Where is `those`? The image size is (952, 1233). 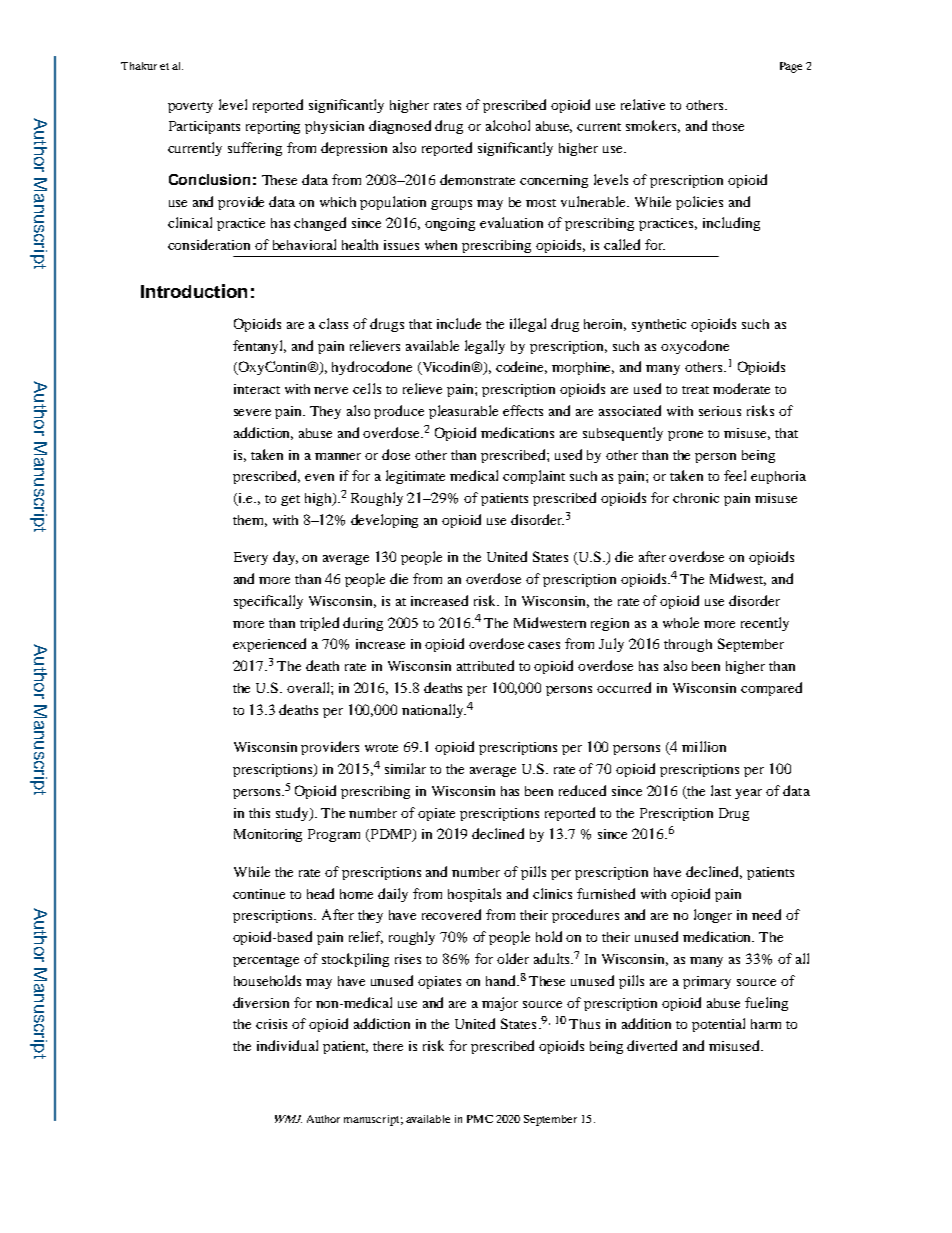 those is located at coordinates (728, 126).
